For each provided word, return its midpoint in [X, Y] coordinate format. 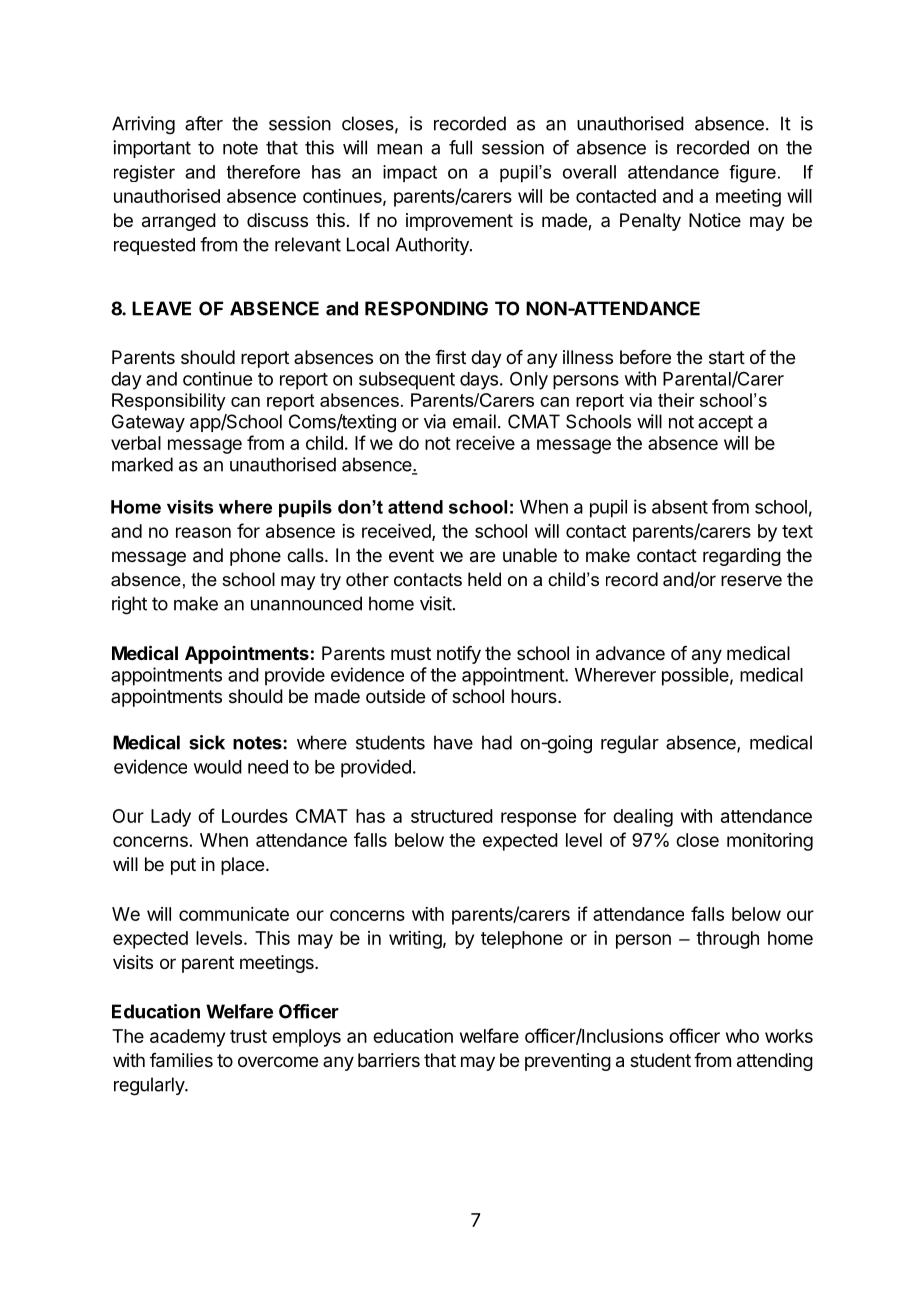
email [474, 421]
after [204, 123]
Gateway [148, 423]
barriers [389, 1060]
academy [187, 1038]
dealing [643, 818]
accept [725, 423]
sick [207, 742]
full [460, 147]
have [453, 742]
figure [752, 174]
